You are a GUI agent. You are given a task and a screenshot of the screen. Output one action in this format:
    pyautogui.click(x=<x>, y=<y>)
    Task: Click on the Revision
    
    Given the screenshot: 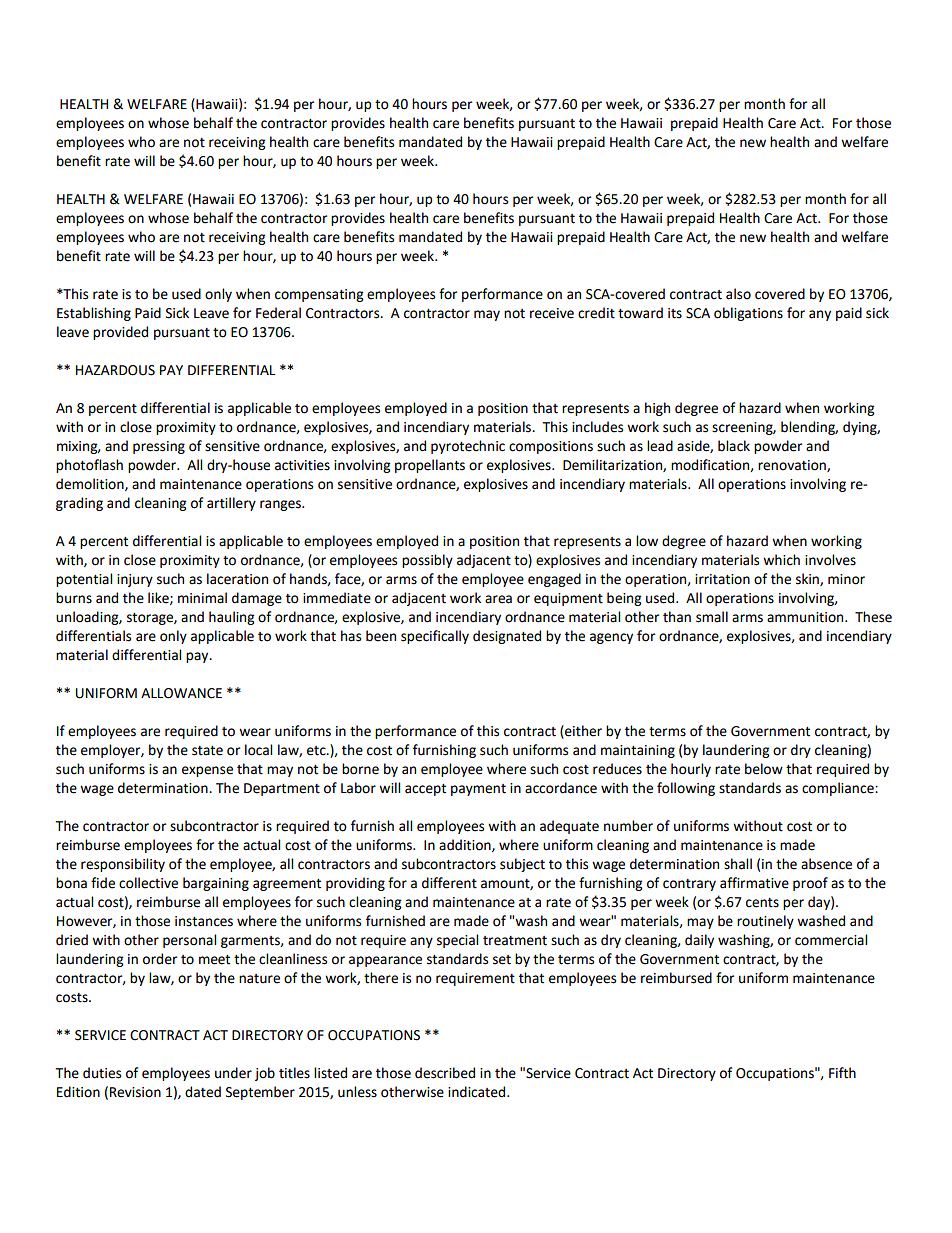 What is the action you would take?
    pyautogui.click(x=135, y=1092)
